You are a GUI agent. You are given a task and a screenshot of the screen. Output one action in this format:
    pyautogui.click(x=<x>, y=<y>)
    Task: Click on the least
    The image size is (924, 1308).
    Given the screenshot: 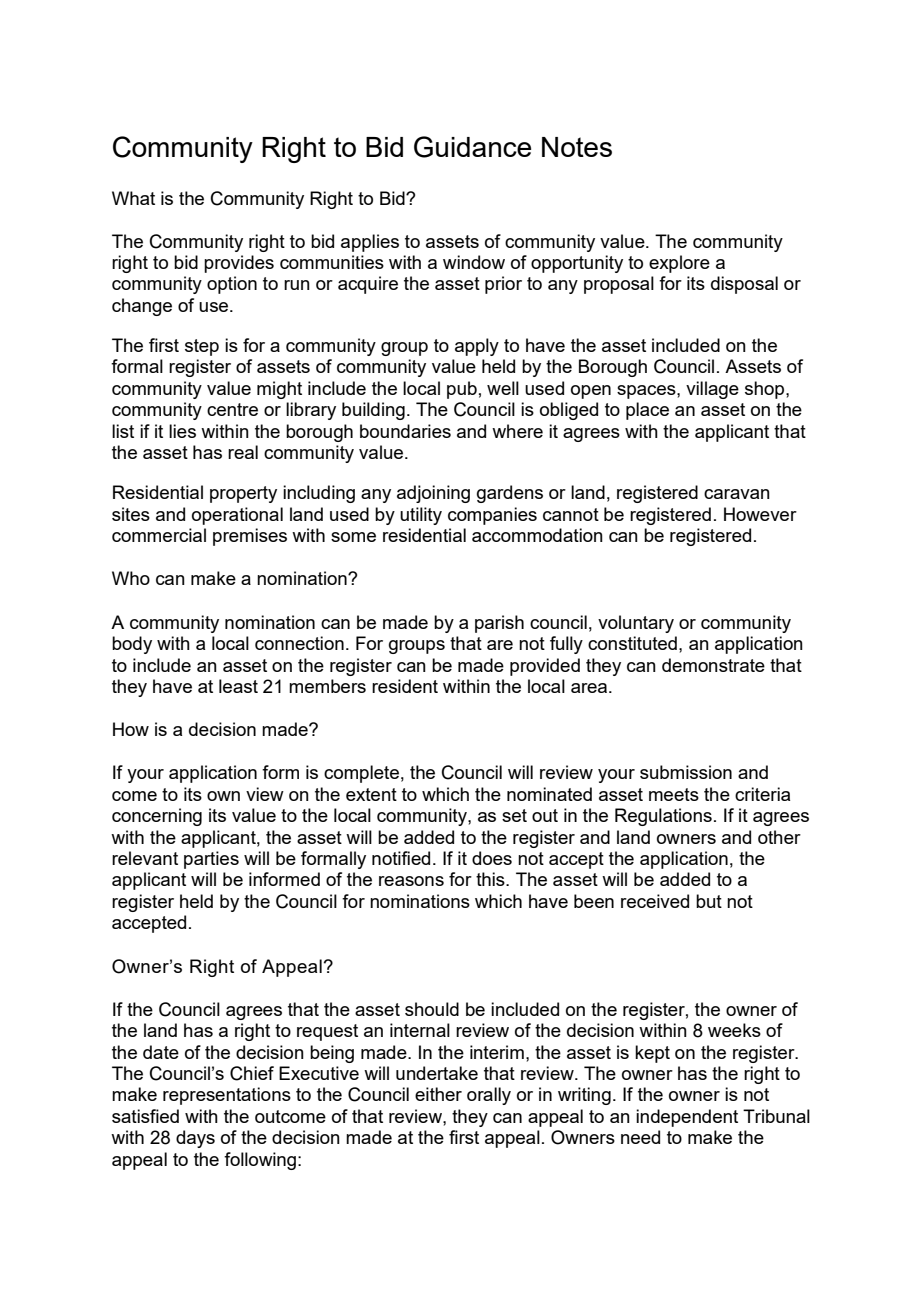 What is the action you would take?
    pyautogui.click(x=238, y=686)
